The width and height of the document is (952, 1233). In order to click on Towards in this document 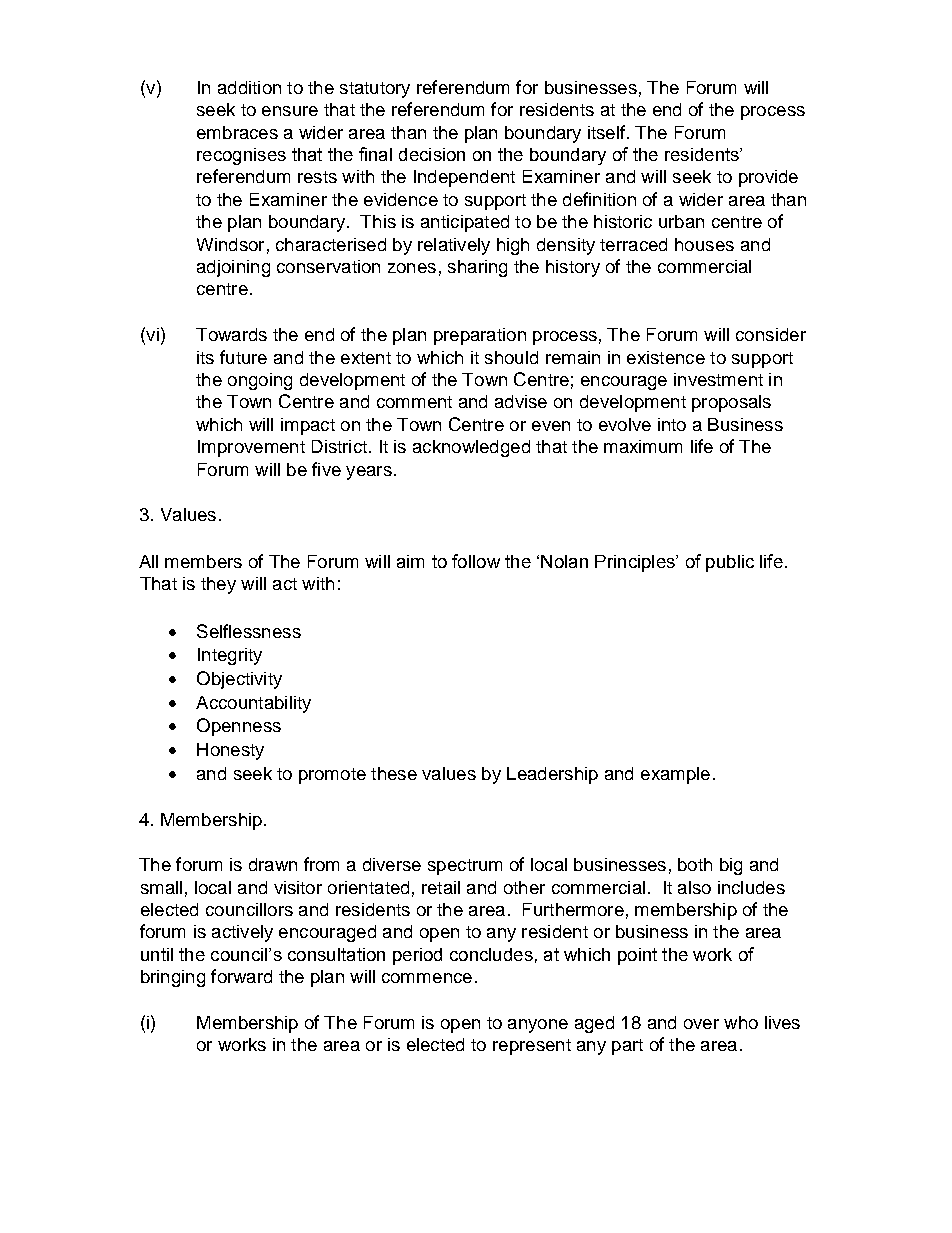, I will do `click(231, 334)`.
